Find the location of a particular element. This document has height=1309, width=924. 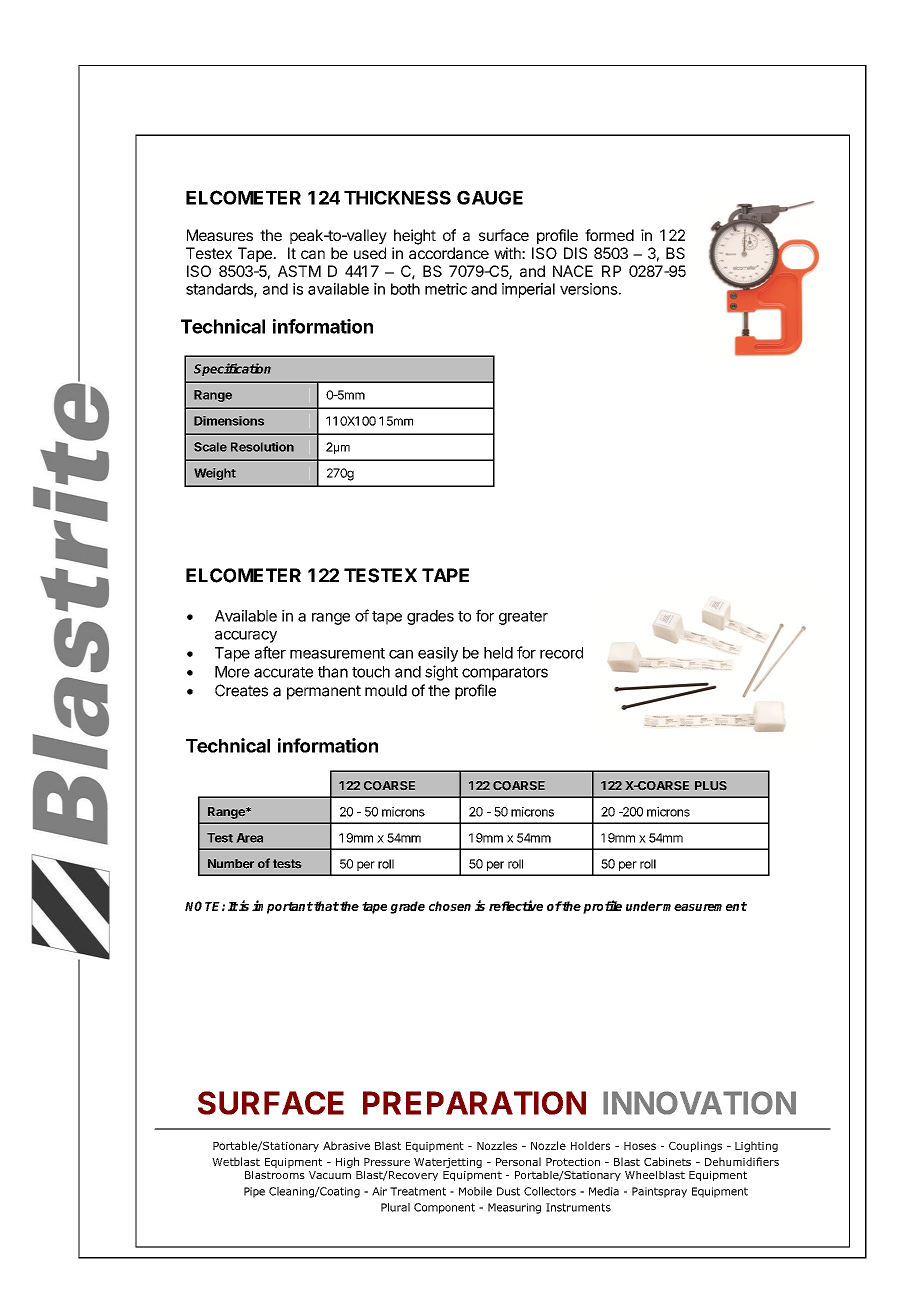

GAUGE is located at coordinates (490, 197).
